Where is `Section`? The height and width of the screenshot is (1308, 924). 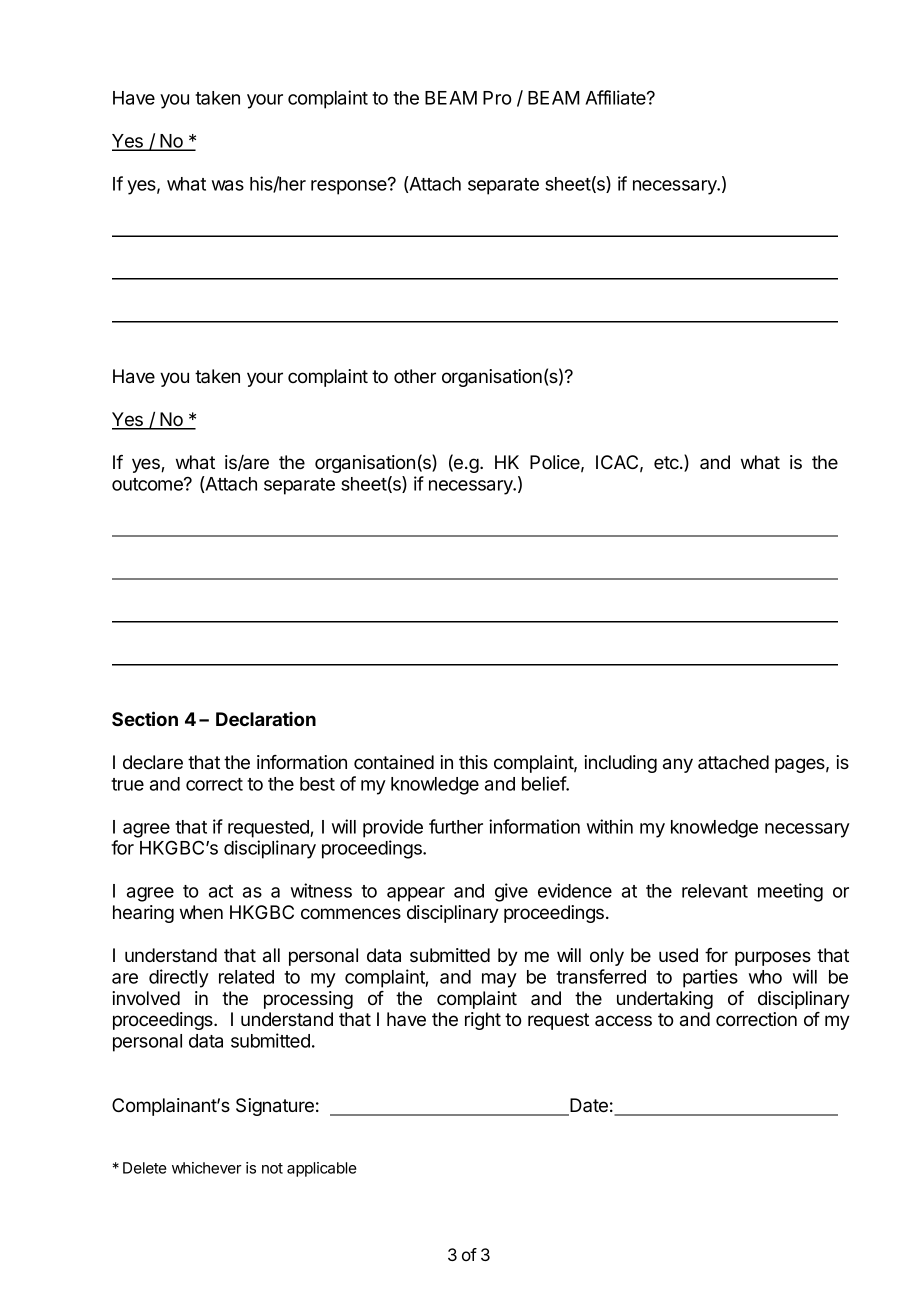
Section is located at coordinates (145, 718).
